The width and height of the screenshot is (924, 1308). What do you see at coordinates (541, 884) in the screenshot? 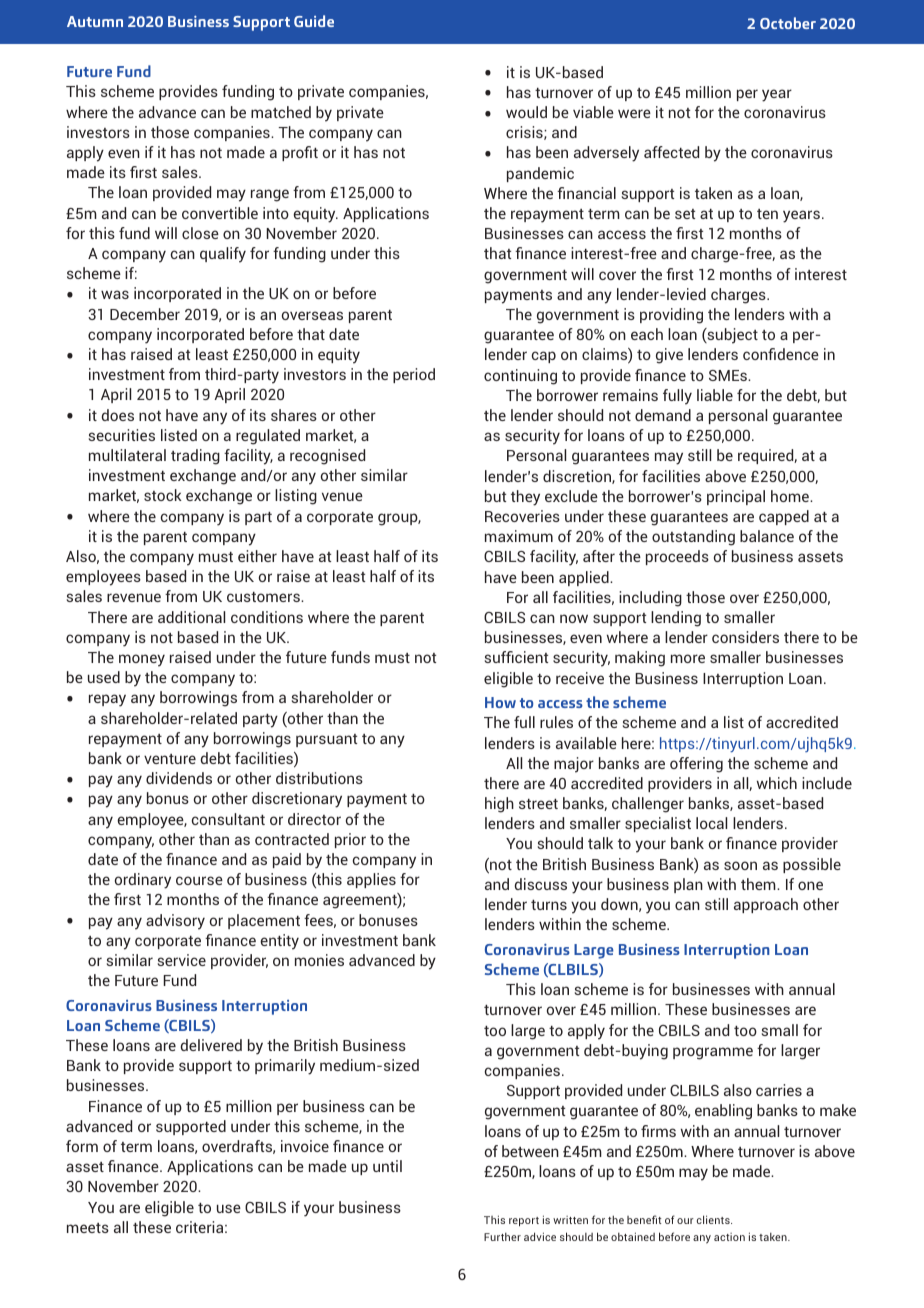
I see `discuss` at bounding box center [541, 884].
